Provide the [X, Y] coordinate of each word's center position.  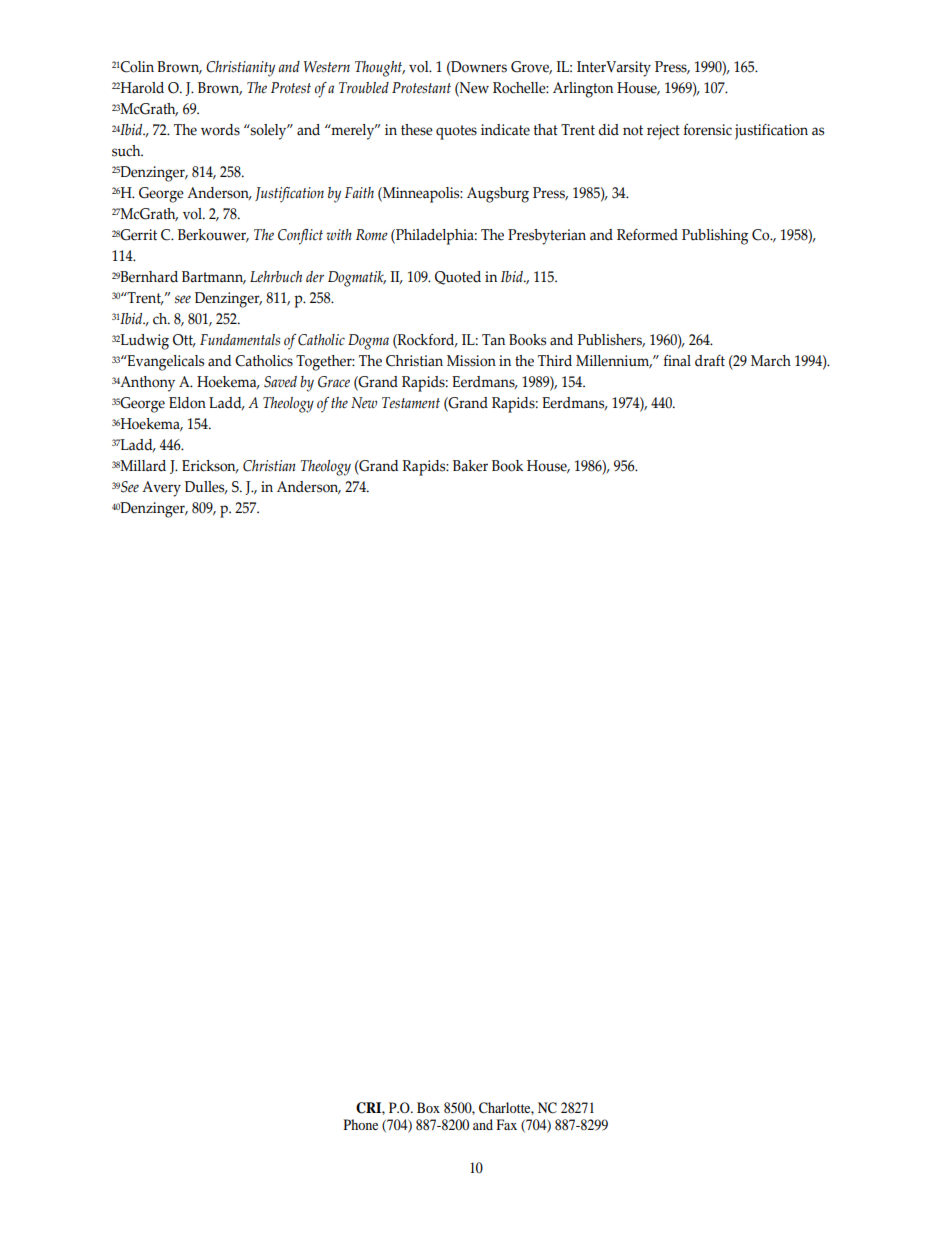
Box [428, 1107]
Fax [506, 1124]
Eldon [187, 403]
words [220, 130]
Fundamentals [240, 339]
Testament [411, 403]
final [677, 361]
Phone [361, 1124]
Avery [161, 489]
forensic [707, 130]
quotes [456, 132]
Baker [470, 466]
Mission [471, 361]
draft [710, 360]
